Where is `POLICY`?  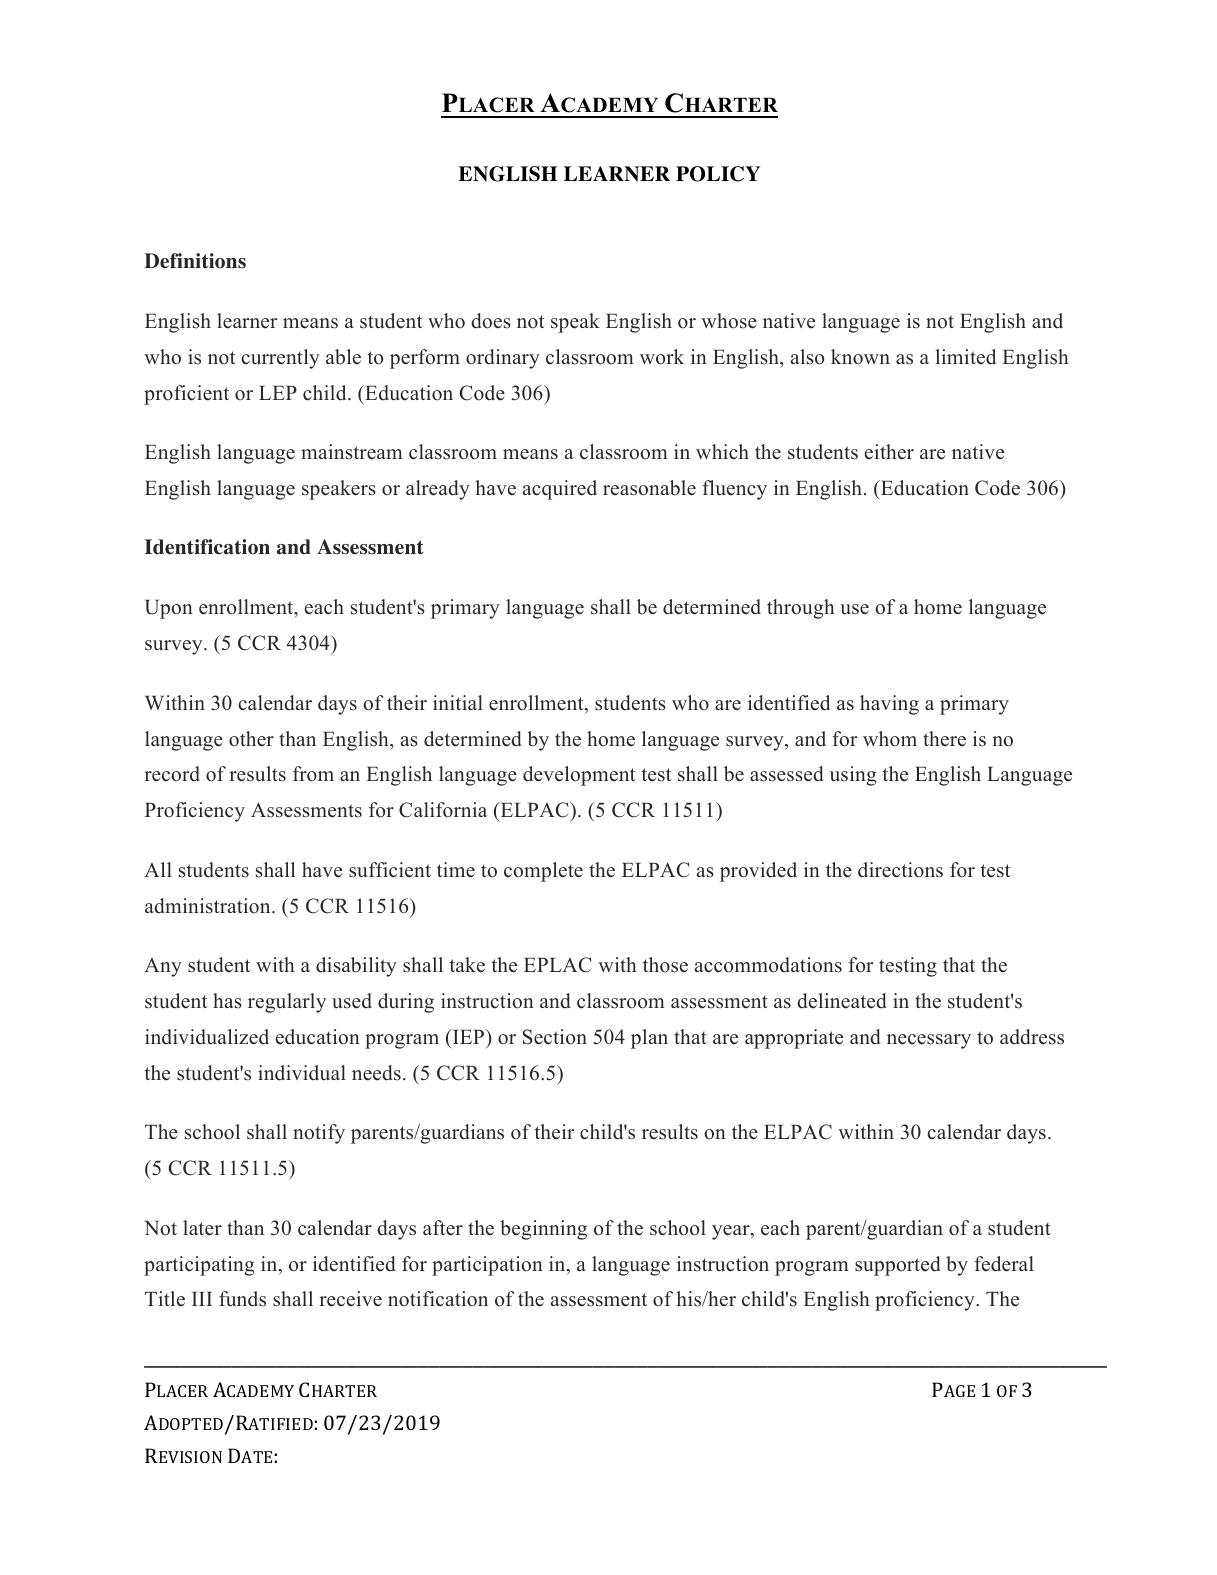 POLICY is located at coordinates (718, 174).
